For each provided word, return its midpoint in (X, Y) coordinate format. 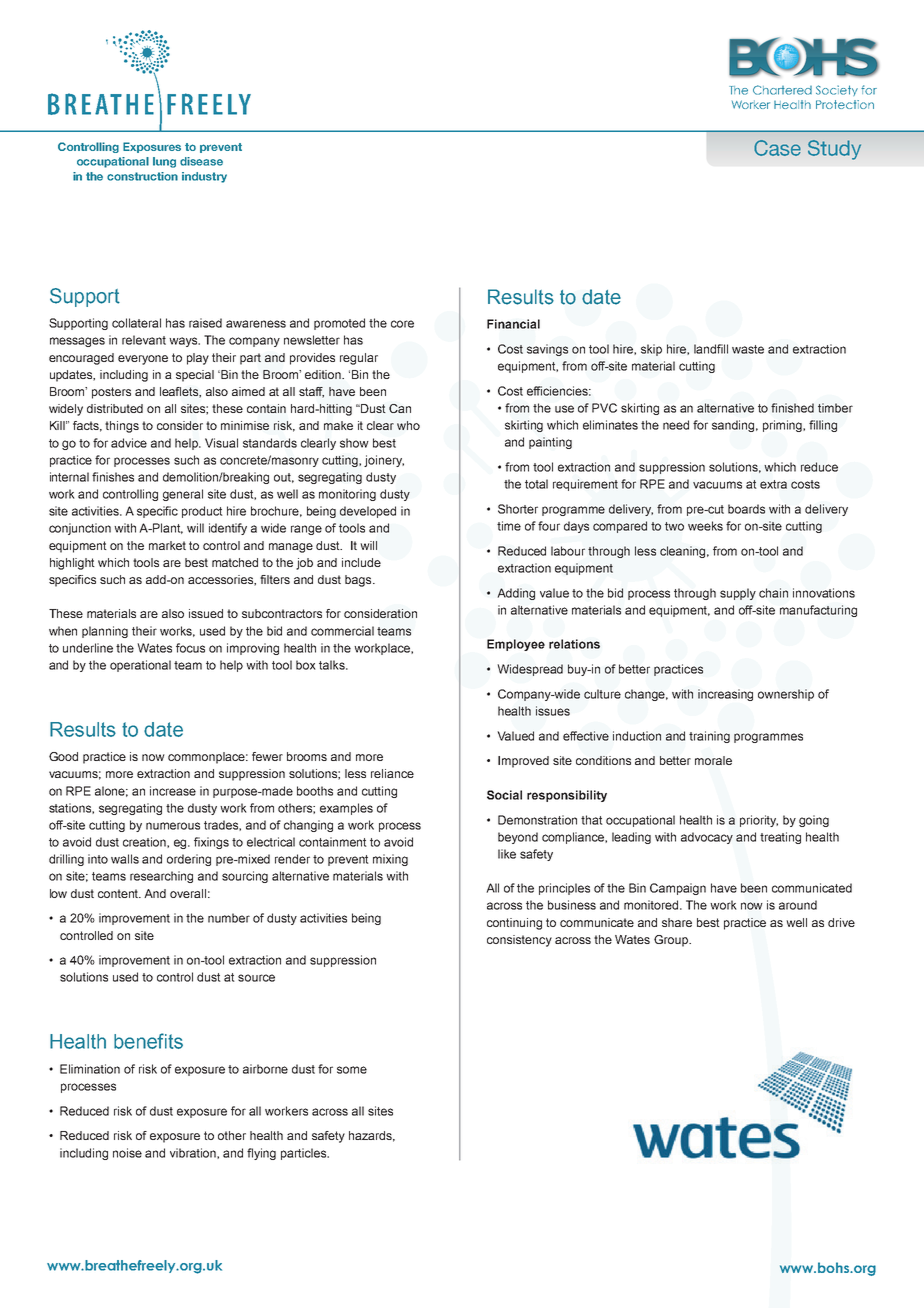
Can (400, 408)
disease (201, 161)
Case (777, 148)
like (507, 854)
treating (780, 838)
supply (738, 594)
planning (105, 632)
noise (127, 1153)
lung (164, 162)
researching (161, 877)
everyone (143, 360)
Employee (516, 645)
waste (748, 349)
